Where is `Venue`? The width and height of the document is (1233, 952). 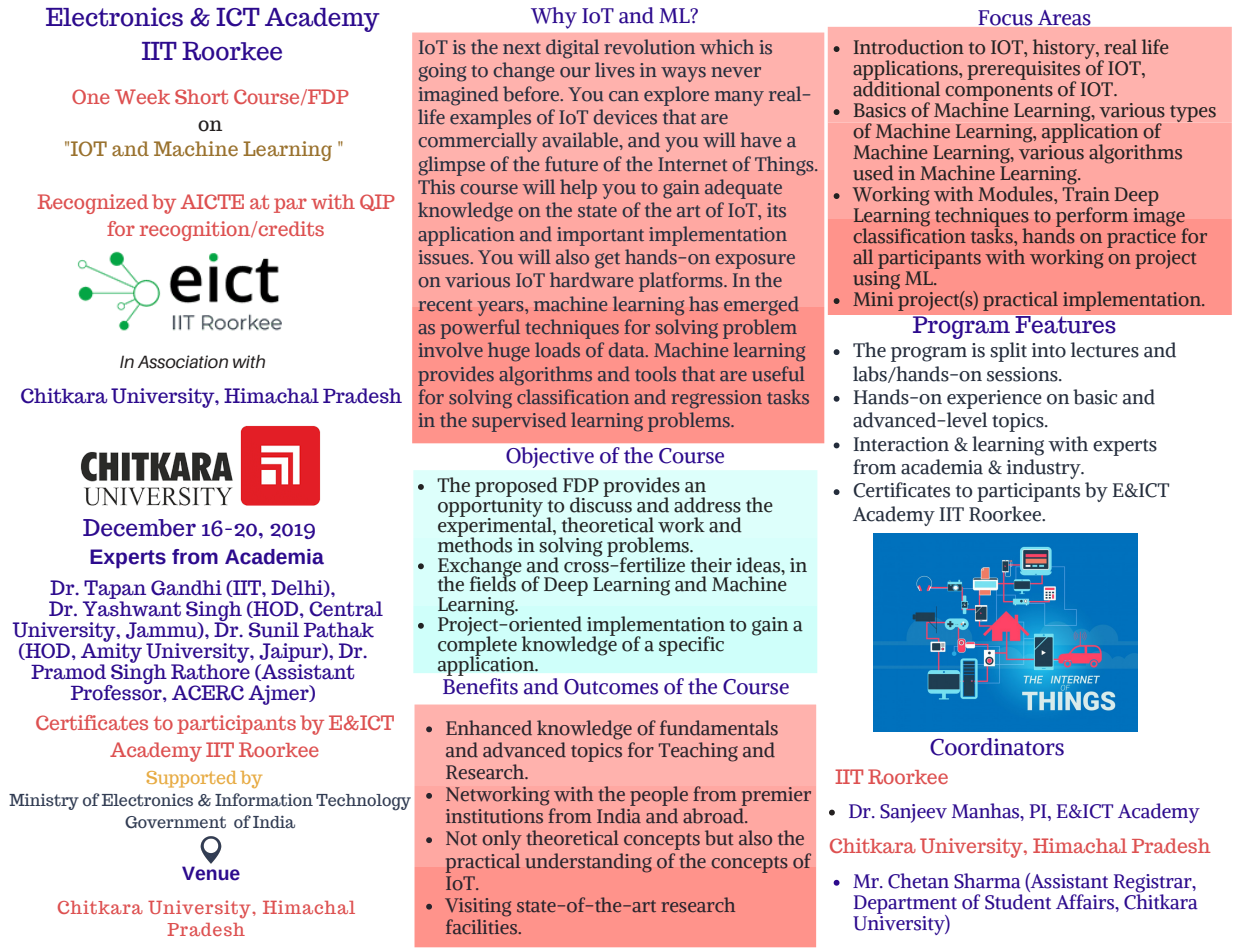
Venue is located at coordinates (211, 873).
